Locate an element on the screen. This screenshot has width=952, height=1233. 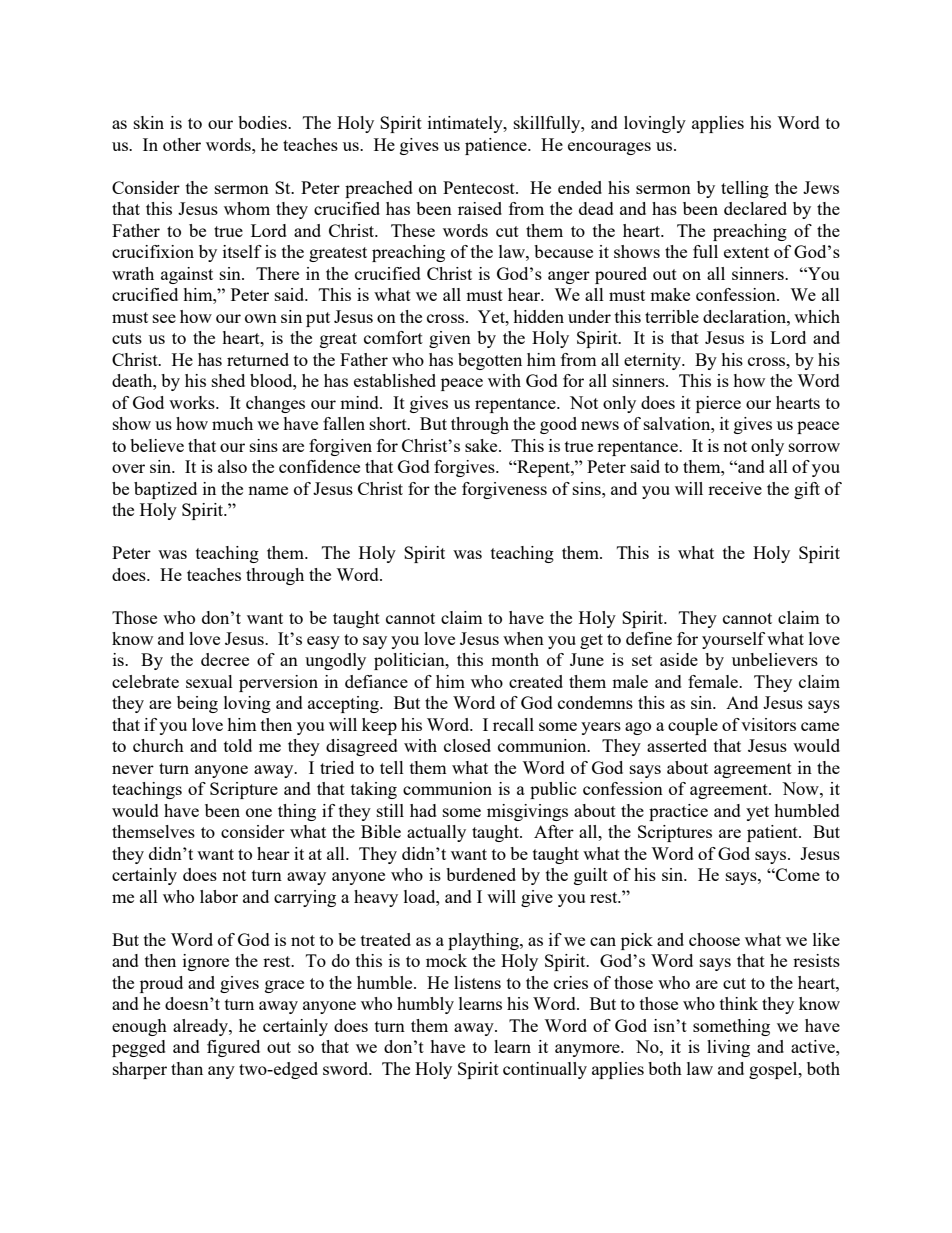
closed is located at coordinates (467, 745).
